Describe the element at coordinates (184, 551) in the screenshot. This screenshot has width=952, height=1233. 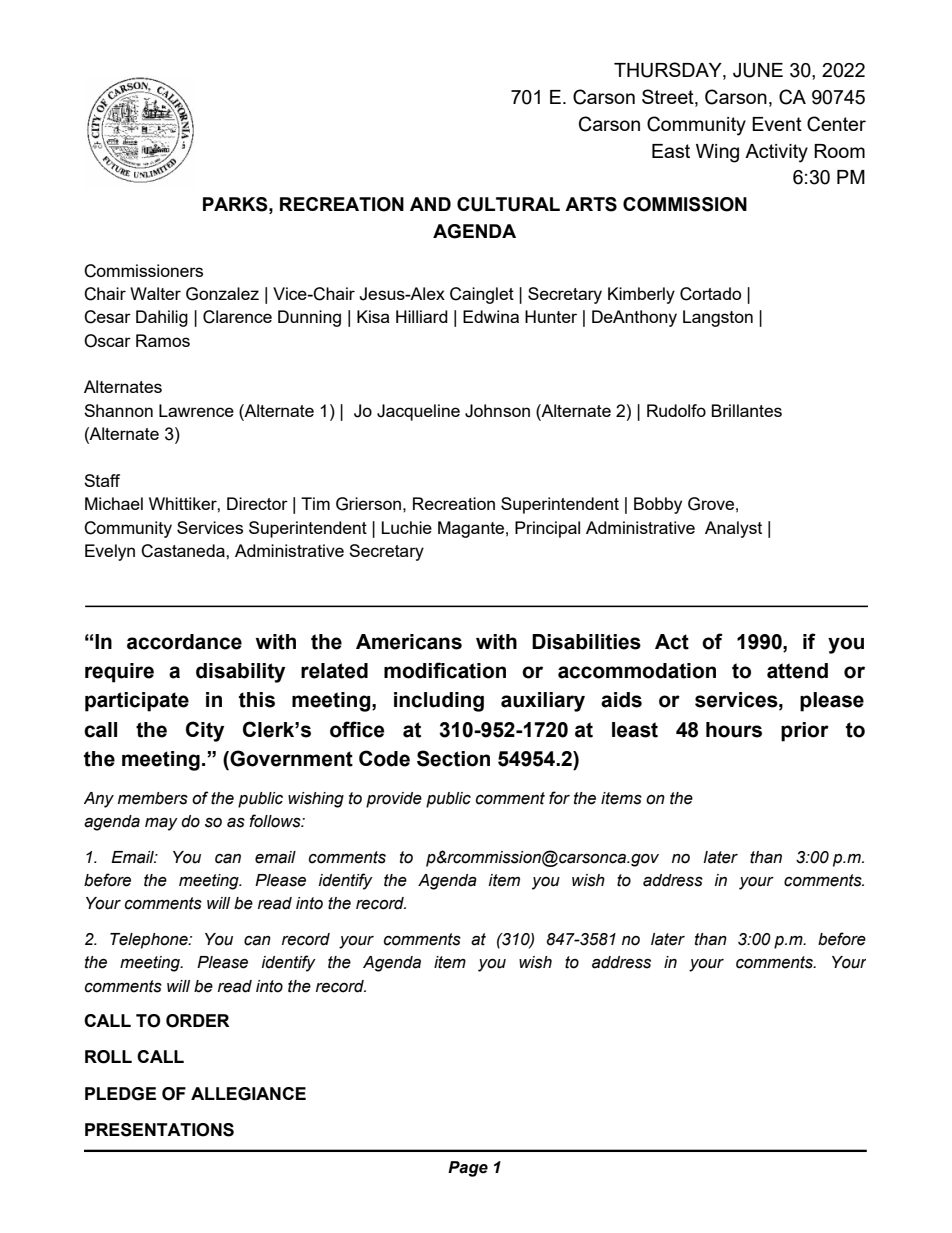
I see `Castaneda` at that location.
